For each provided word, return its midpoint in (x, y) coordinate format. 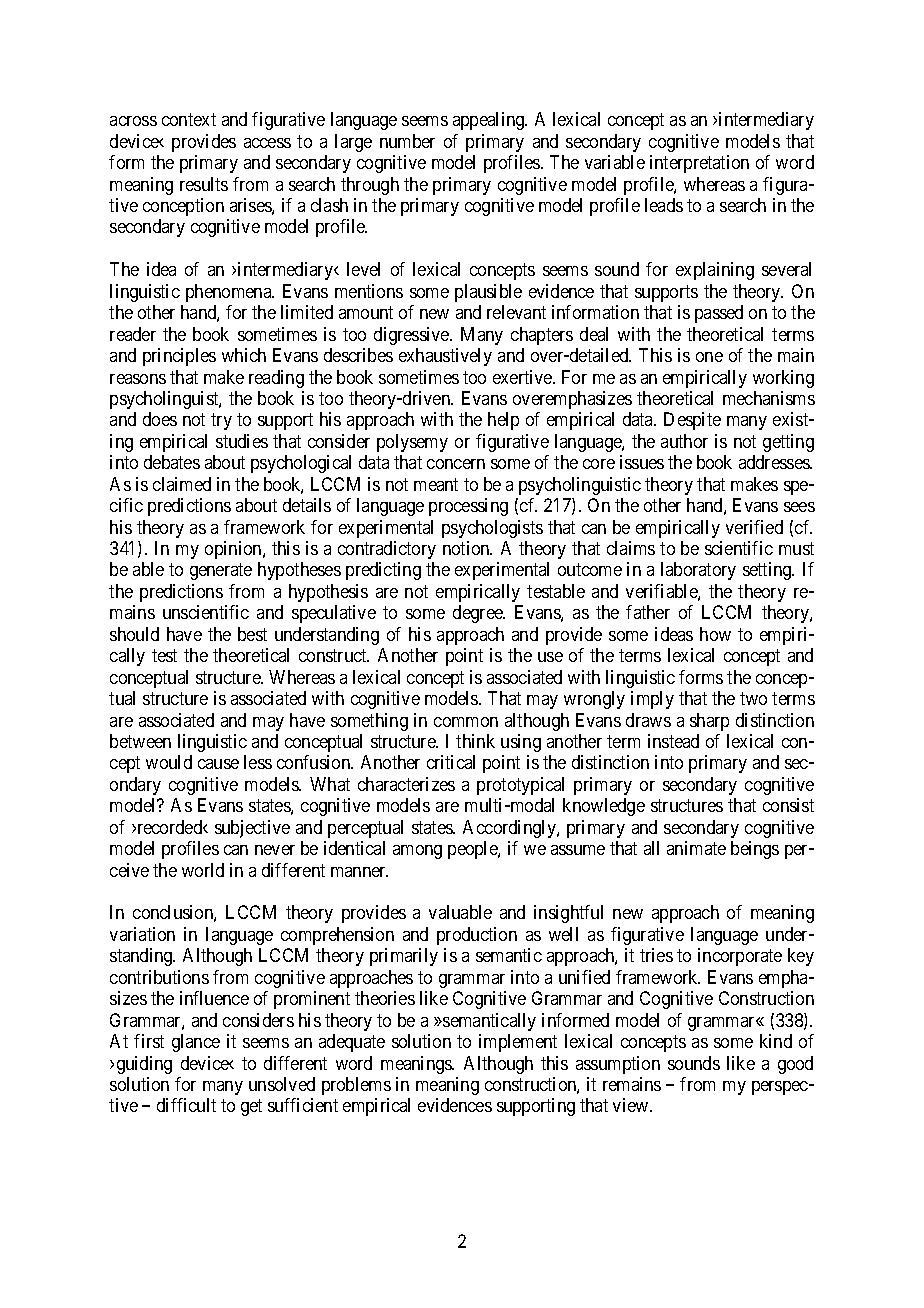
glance (196, 1043)
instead (673, 741)
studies (242, 441)
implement (518, 1043)
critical (451, 762)
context (189, 119)
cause (218, 764)
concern (456, 464)
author (684, 441)
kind (776, 1041)
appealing (490, 121)
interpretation (699, 164)
